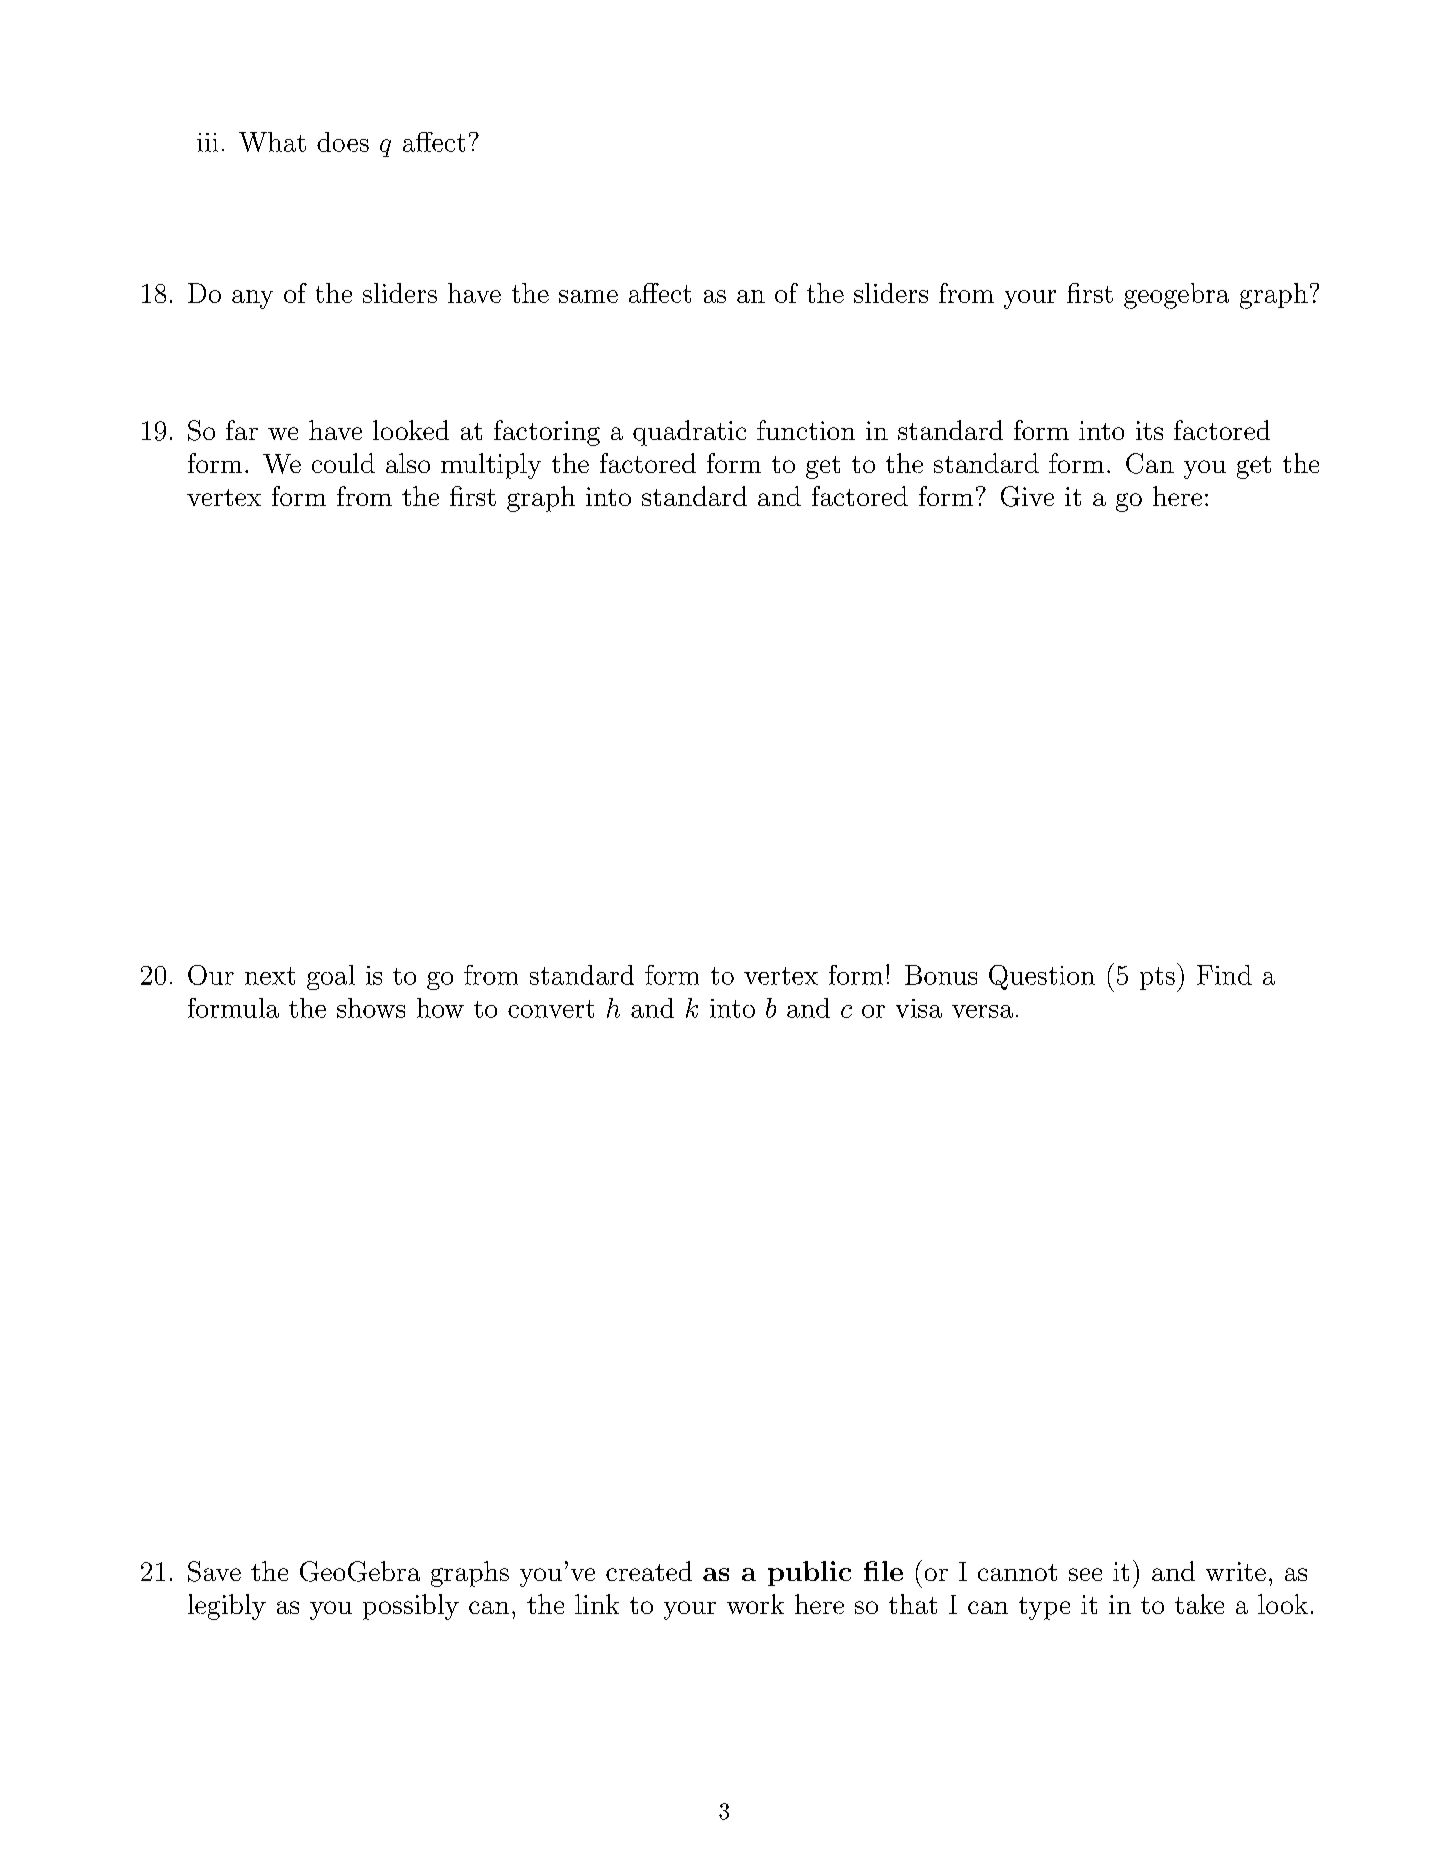  I want to click on Bonus, so click(941, 975).
